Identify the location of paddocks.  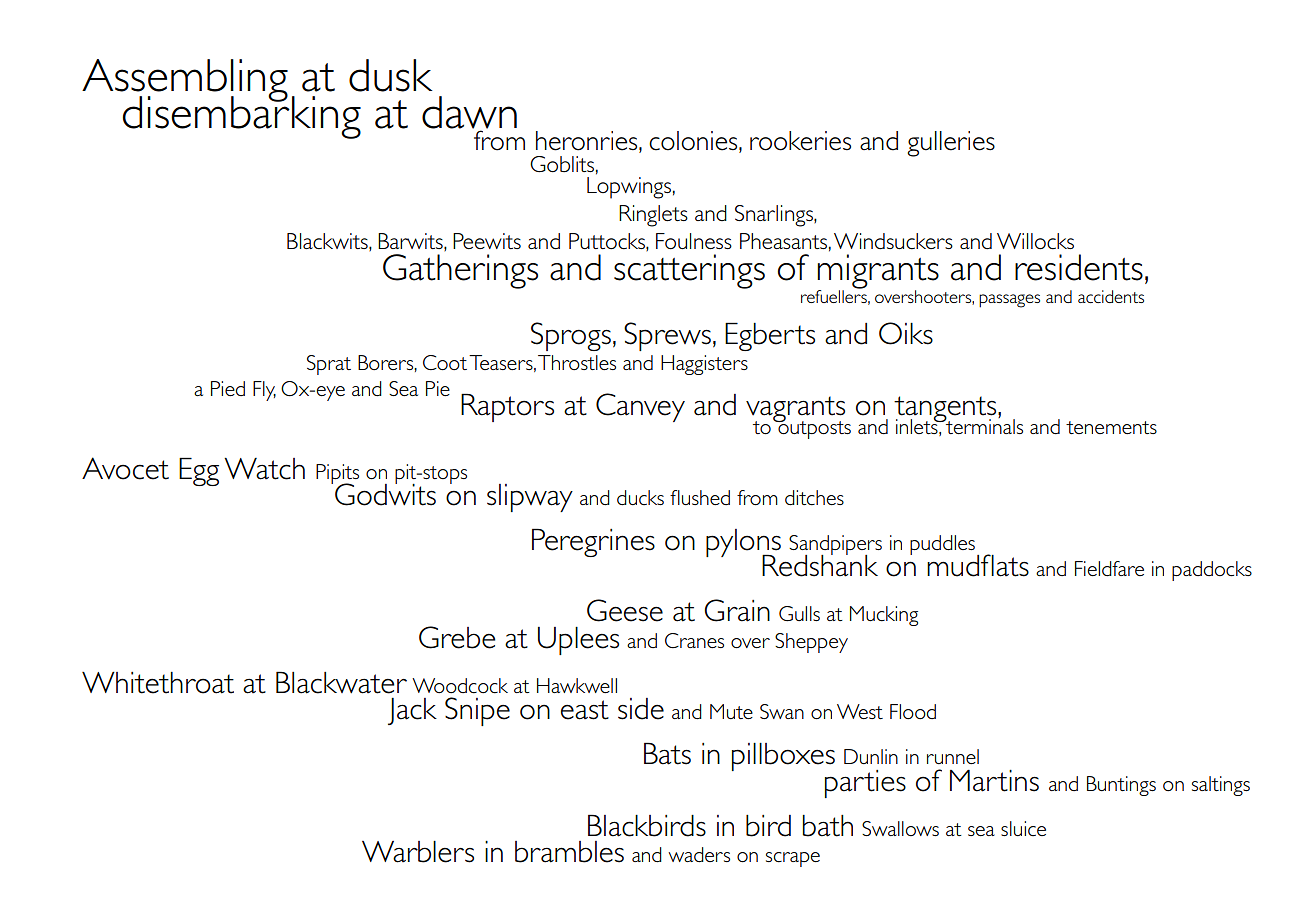
(1212, 571).
